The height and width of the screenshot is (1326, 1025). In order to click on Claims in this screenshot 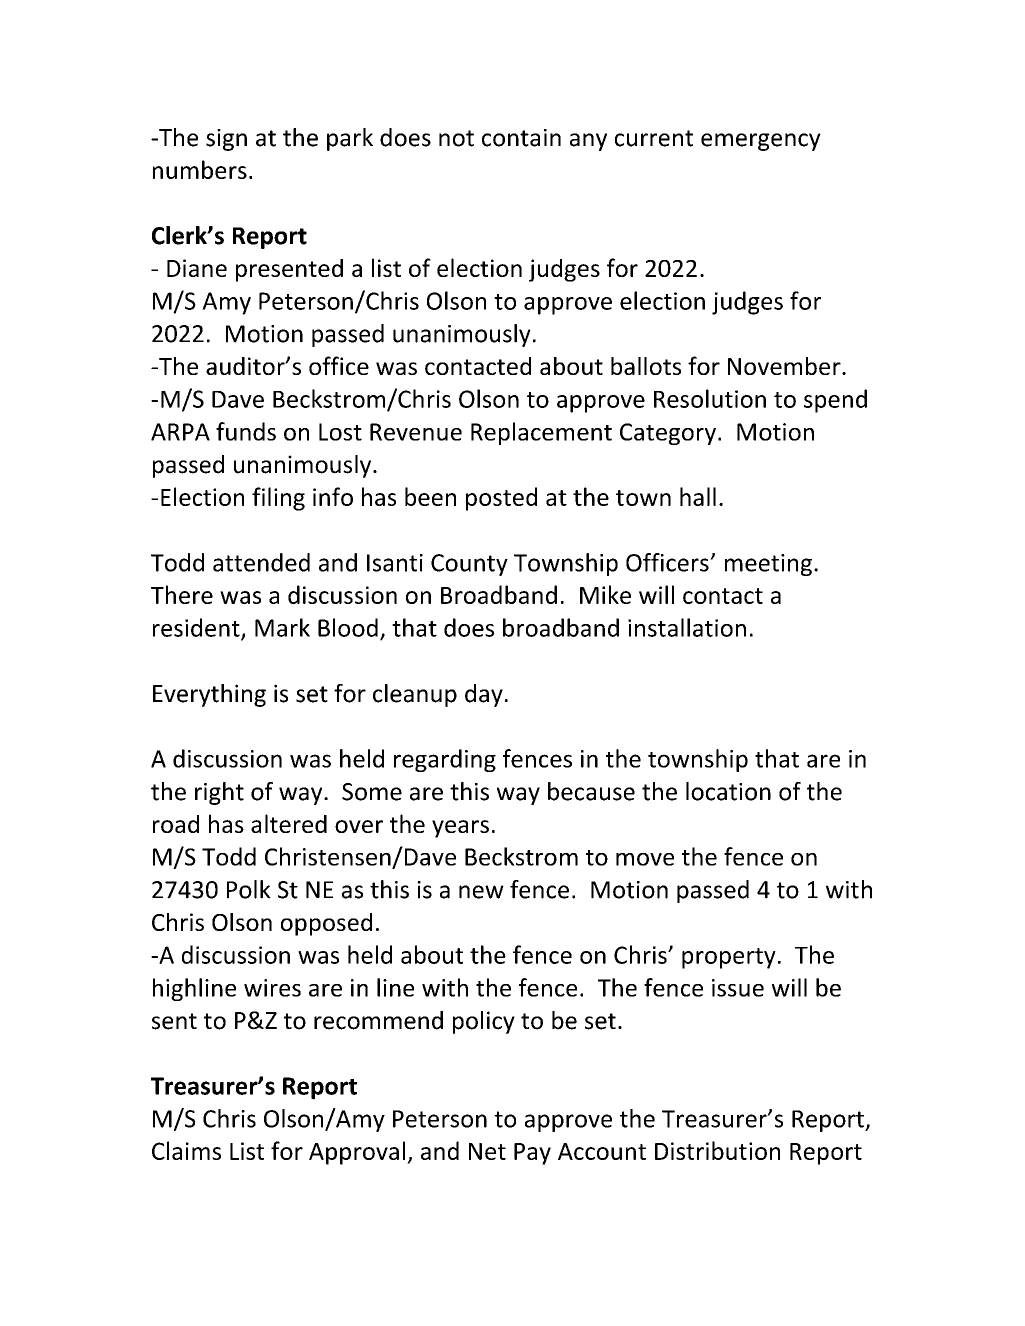, I will do `click(186, 1150)`.
